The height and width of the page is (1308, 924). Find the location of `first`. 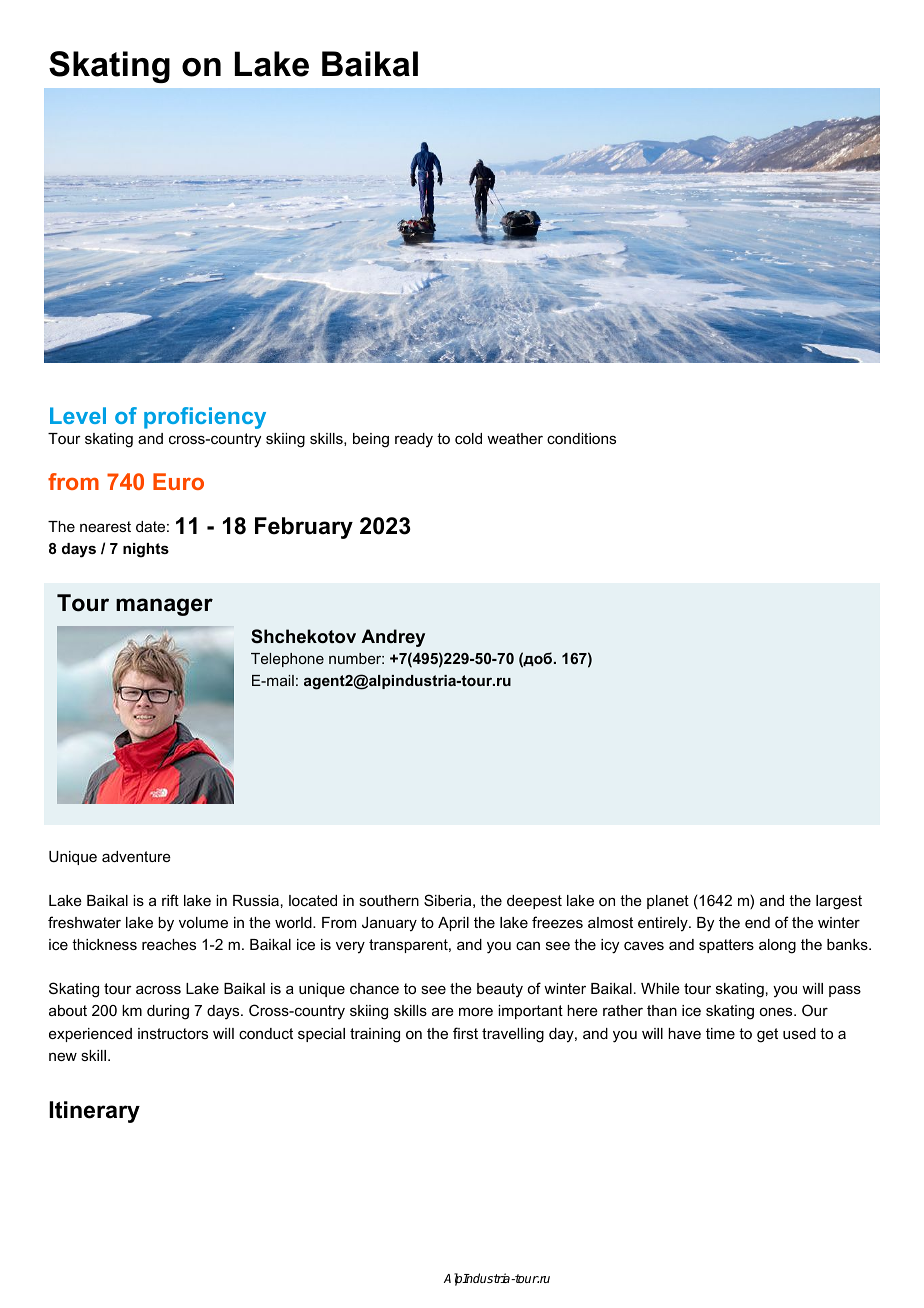

first is located at coordinates (465, 1033).
